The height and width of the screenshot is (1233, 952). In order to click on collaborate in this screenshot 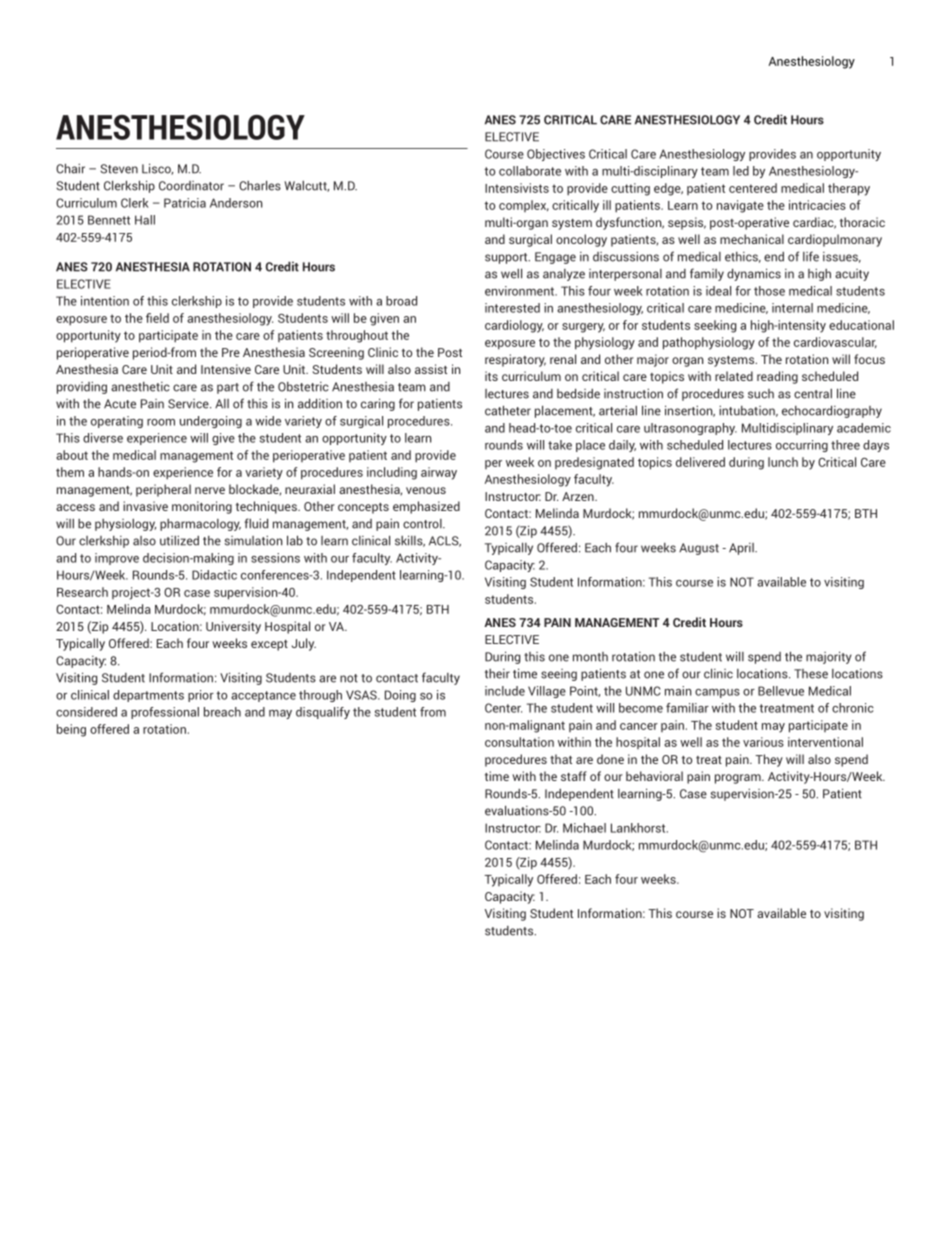, I will do `click(530, 171)`.
